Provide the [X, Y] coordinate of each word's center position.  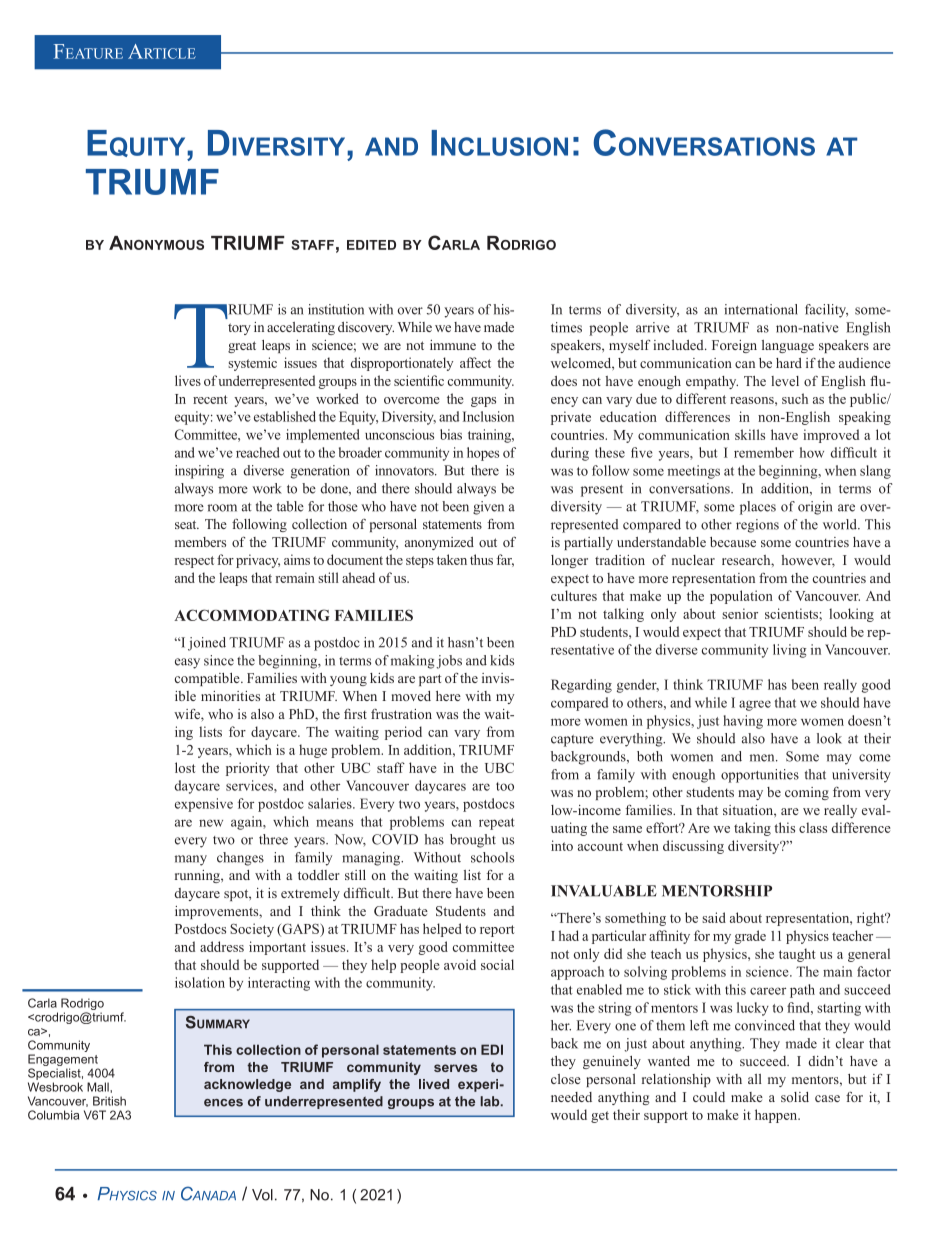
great [242, 347]
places [758, 508]
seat [187, 524]
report [497, 931]
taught [797, 955]
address [222, 946]
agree [755, 705]
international [761, 309]
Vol [262, 1195]
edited [371, 245]
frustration [401, 714]
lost [185, 767]
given [488, 508]
